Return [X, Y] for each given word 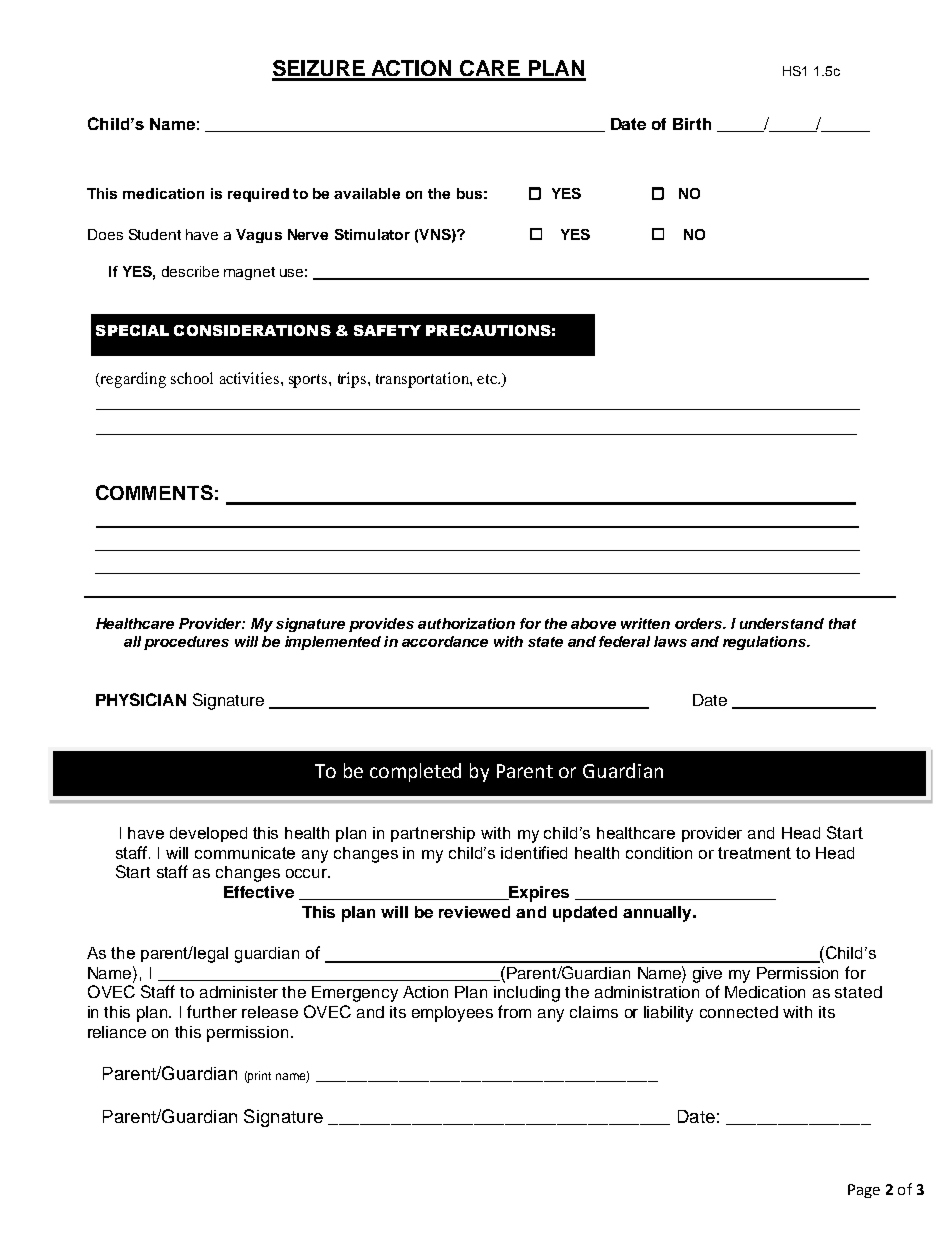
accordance [445, 641]
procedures [186, 643]
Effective [259, 892]
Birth [692, 124]
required [258, 195]
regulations [765, 643]
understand [782, 623]
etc [488, 379]
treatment [754, 853]
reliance [117, 1032]
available [367, 193]
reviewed [474, 912]
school [192, 378]
